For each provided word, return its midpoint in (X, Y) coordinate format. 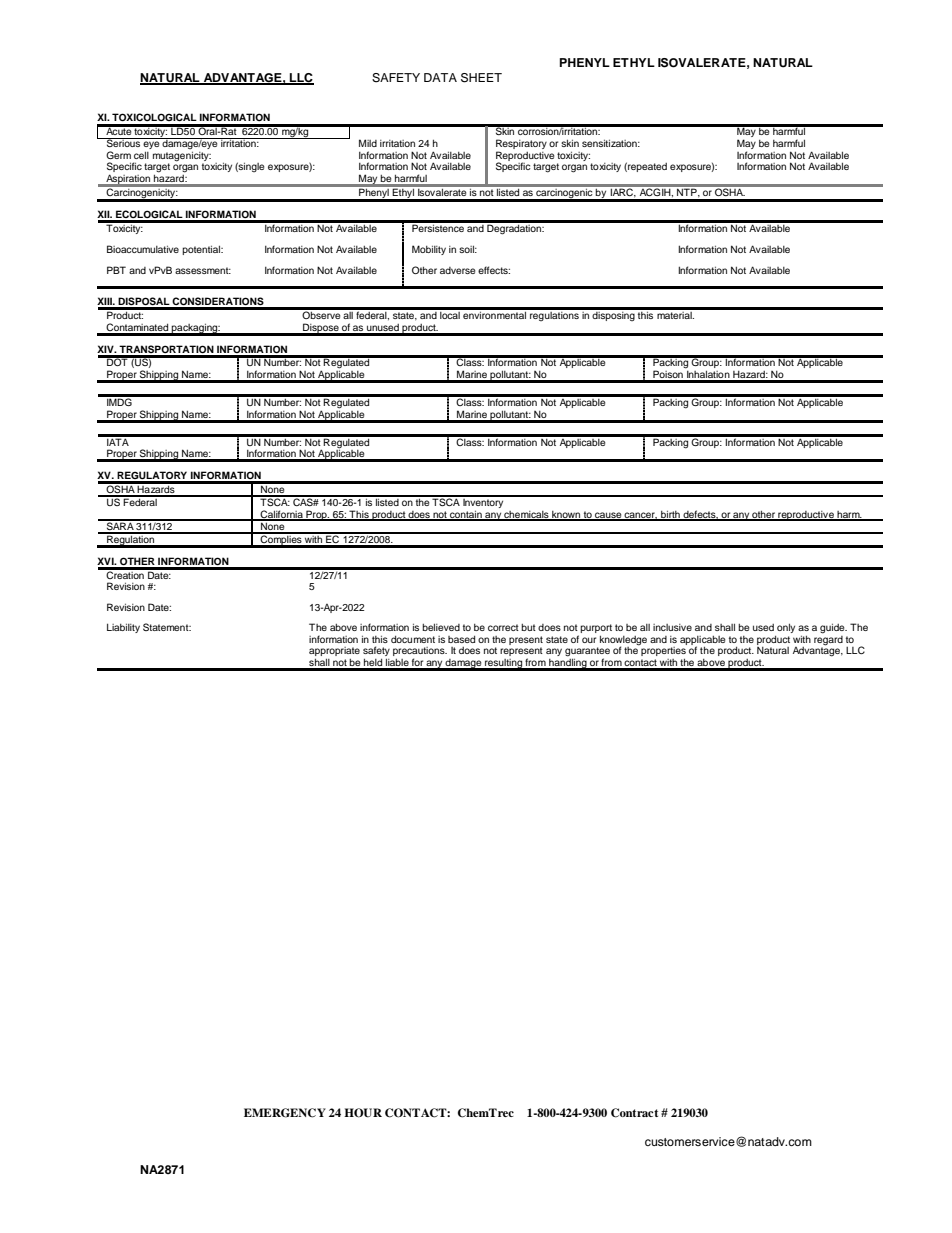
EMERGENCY (285, 1113)
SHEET (481, 78)
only (786, 628)
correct (503, 627)
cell (141, 155)
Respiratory (521, 145)
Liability (123, 628)
